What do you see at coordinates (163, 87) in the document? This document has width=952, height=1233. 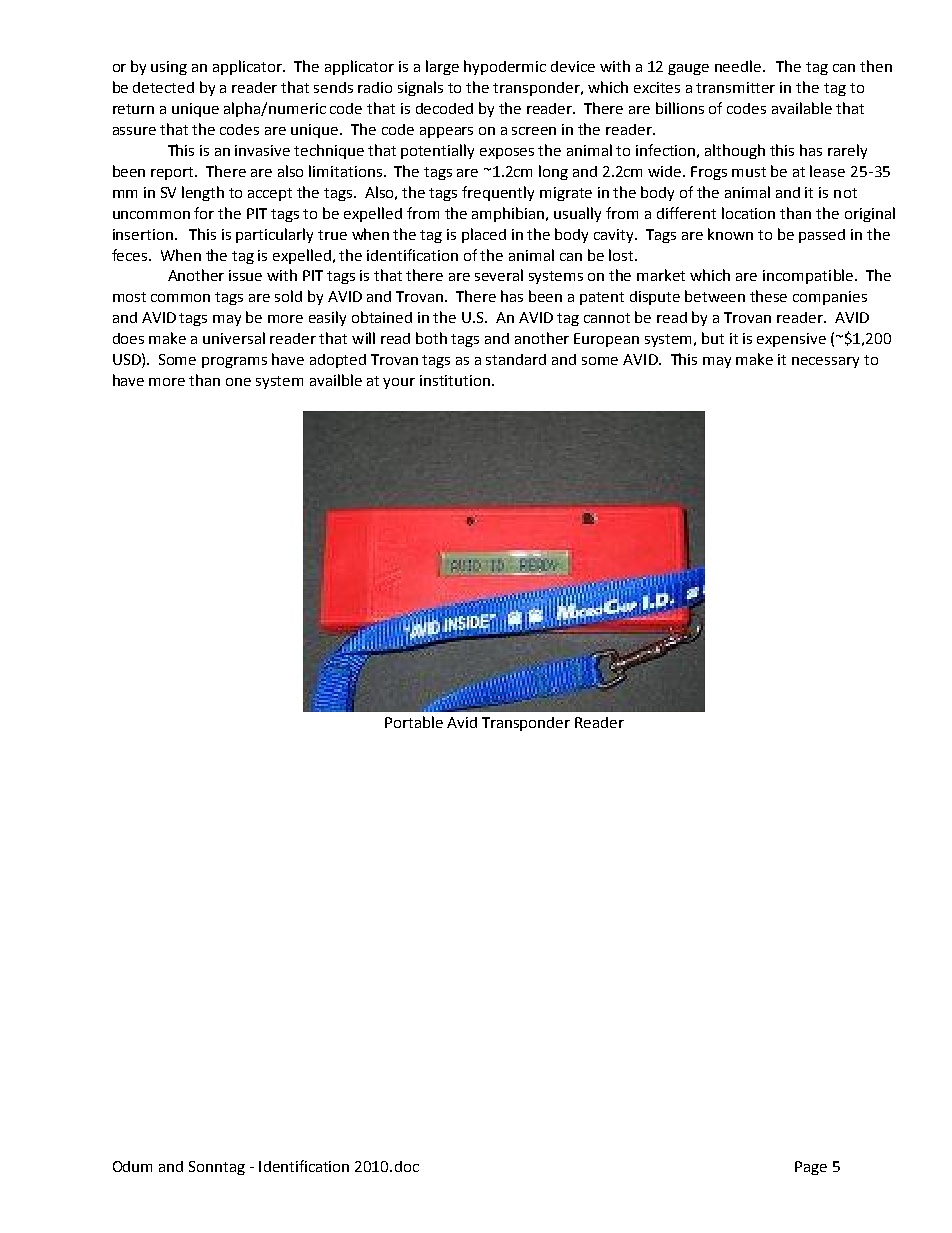 I see `detected` at bounding box center [163, 87].
